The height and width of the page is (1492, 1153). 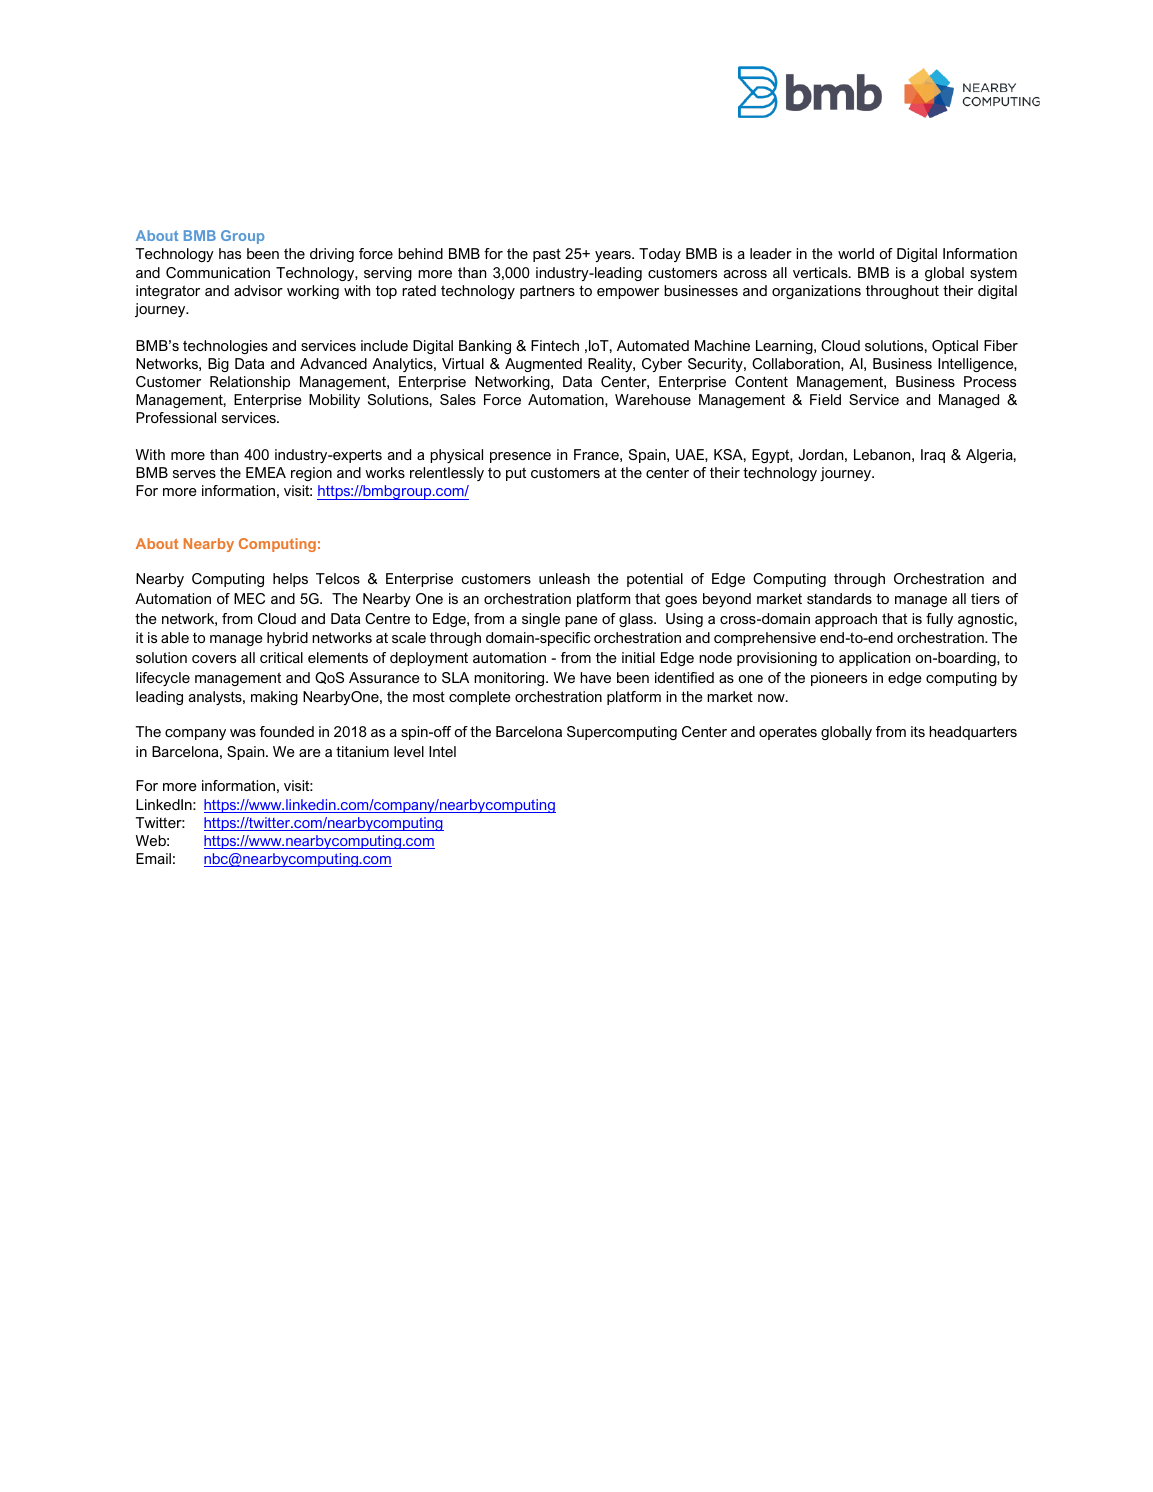 I want to click on standards, so click(x=839, y=598).
